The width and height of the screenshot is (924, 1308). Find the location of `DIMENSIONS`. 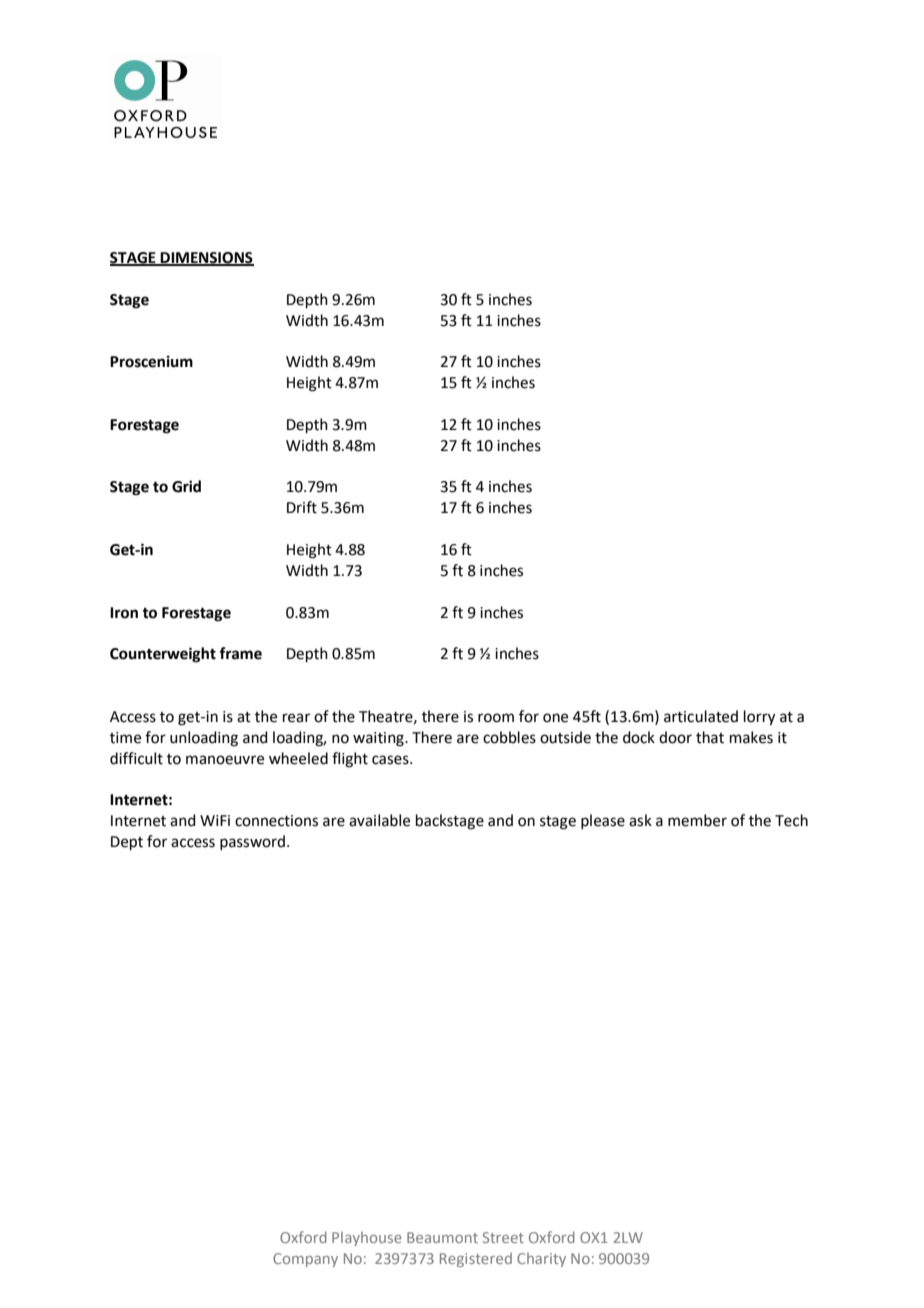

DIMENSIONS is located at coordinates (206, 259).
